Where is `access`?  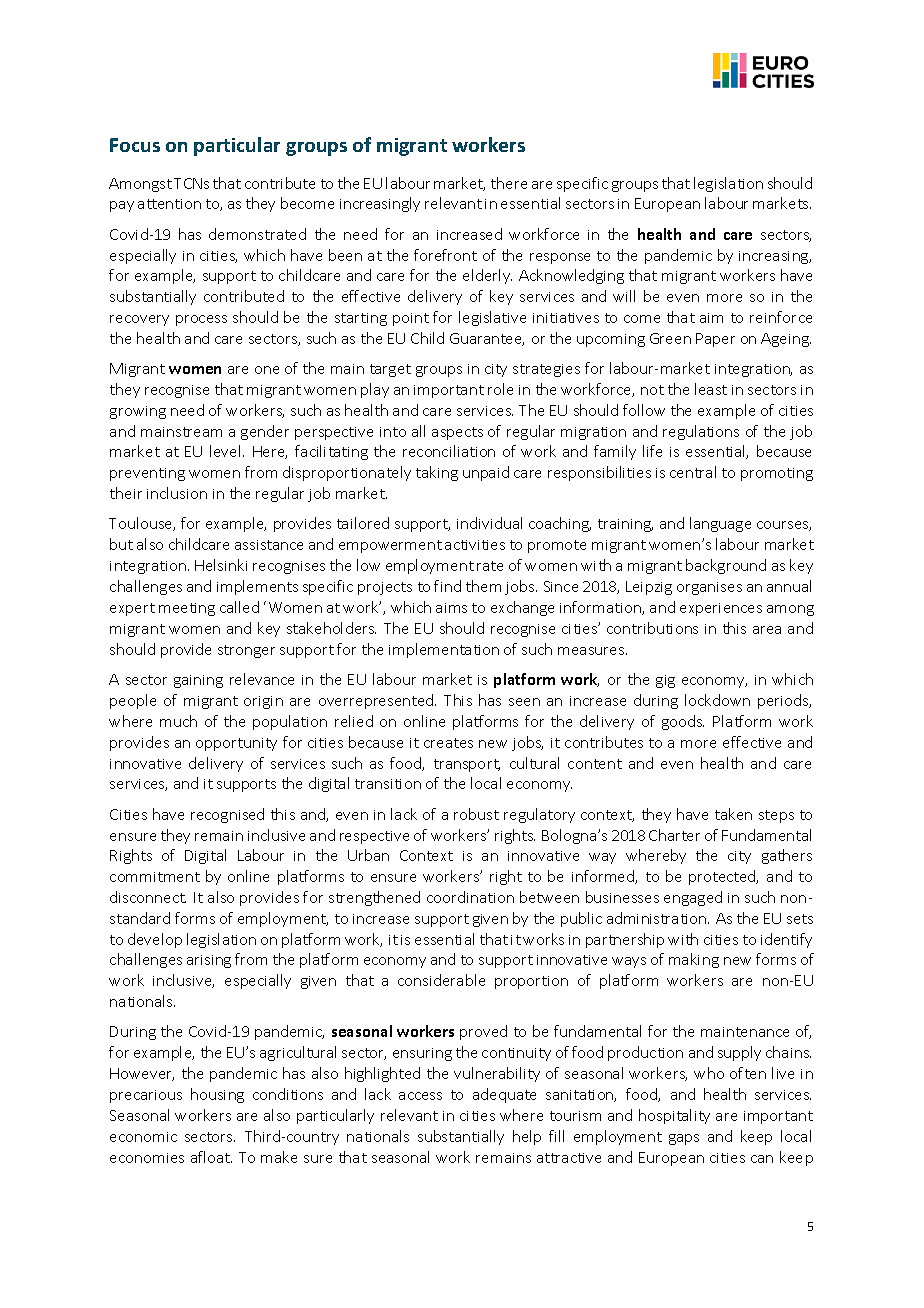 access is located at coordinates (420, 1096).
